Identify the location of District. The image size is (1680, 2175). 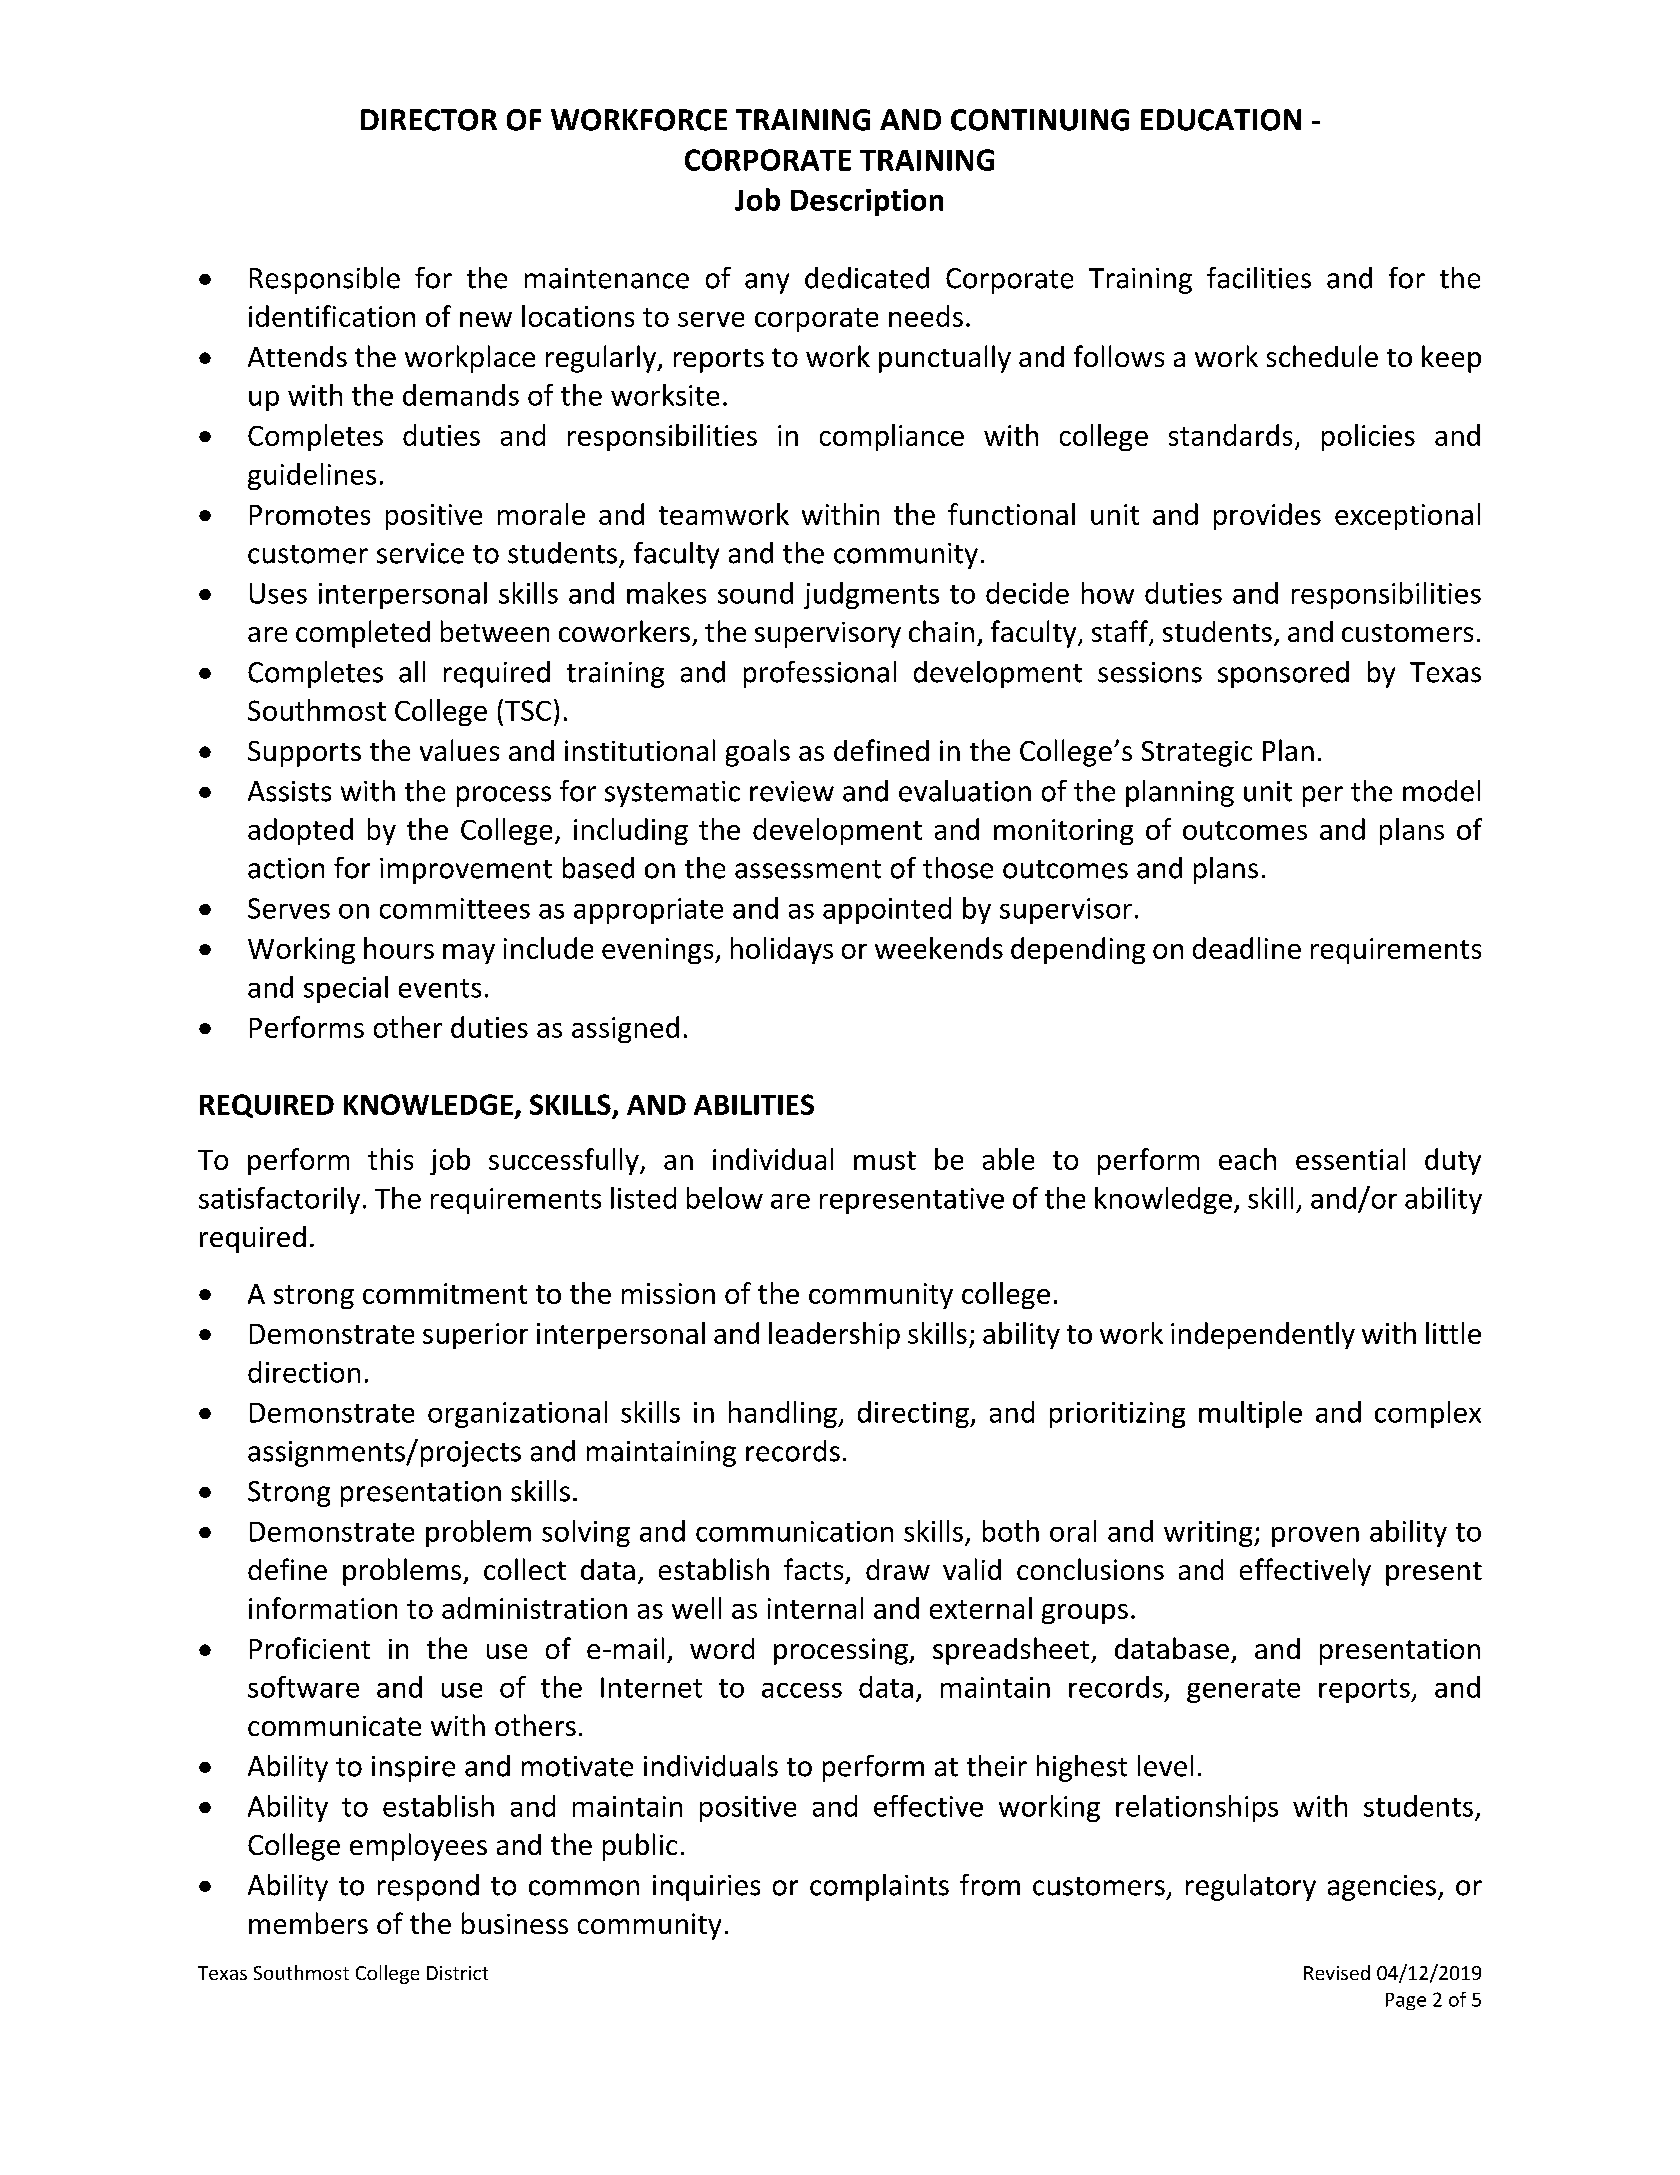
(457, 1973).
